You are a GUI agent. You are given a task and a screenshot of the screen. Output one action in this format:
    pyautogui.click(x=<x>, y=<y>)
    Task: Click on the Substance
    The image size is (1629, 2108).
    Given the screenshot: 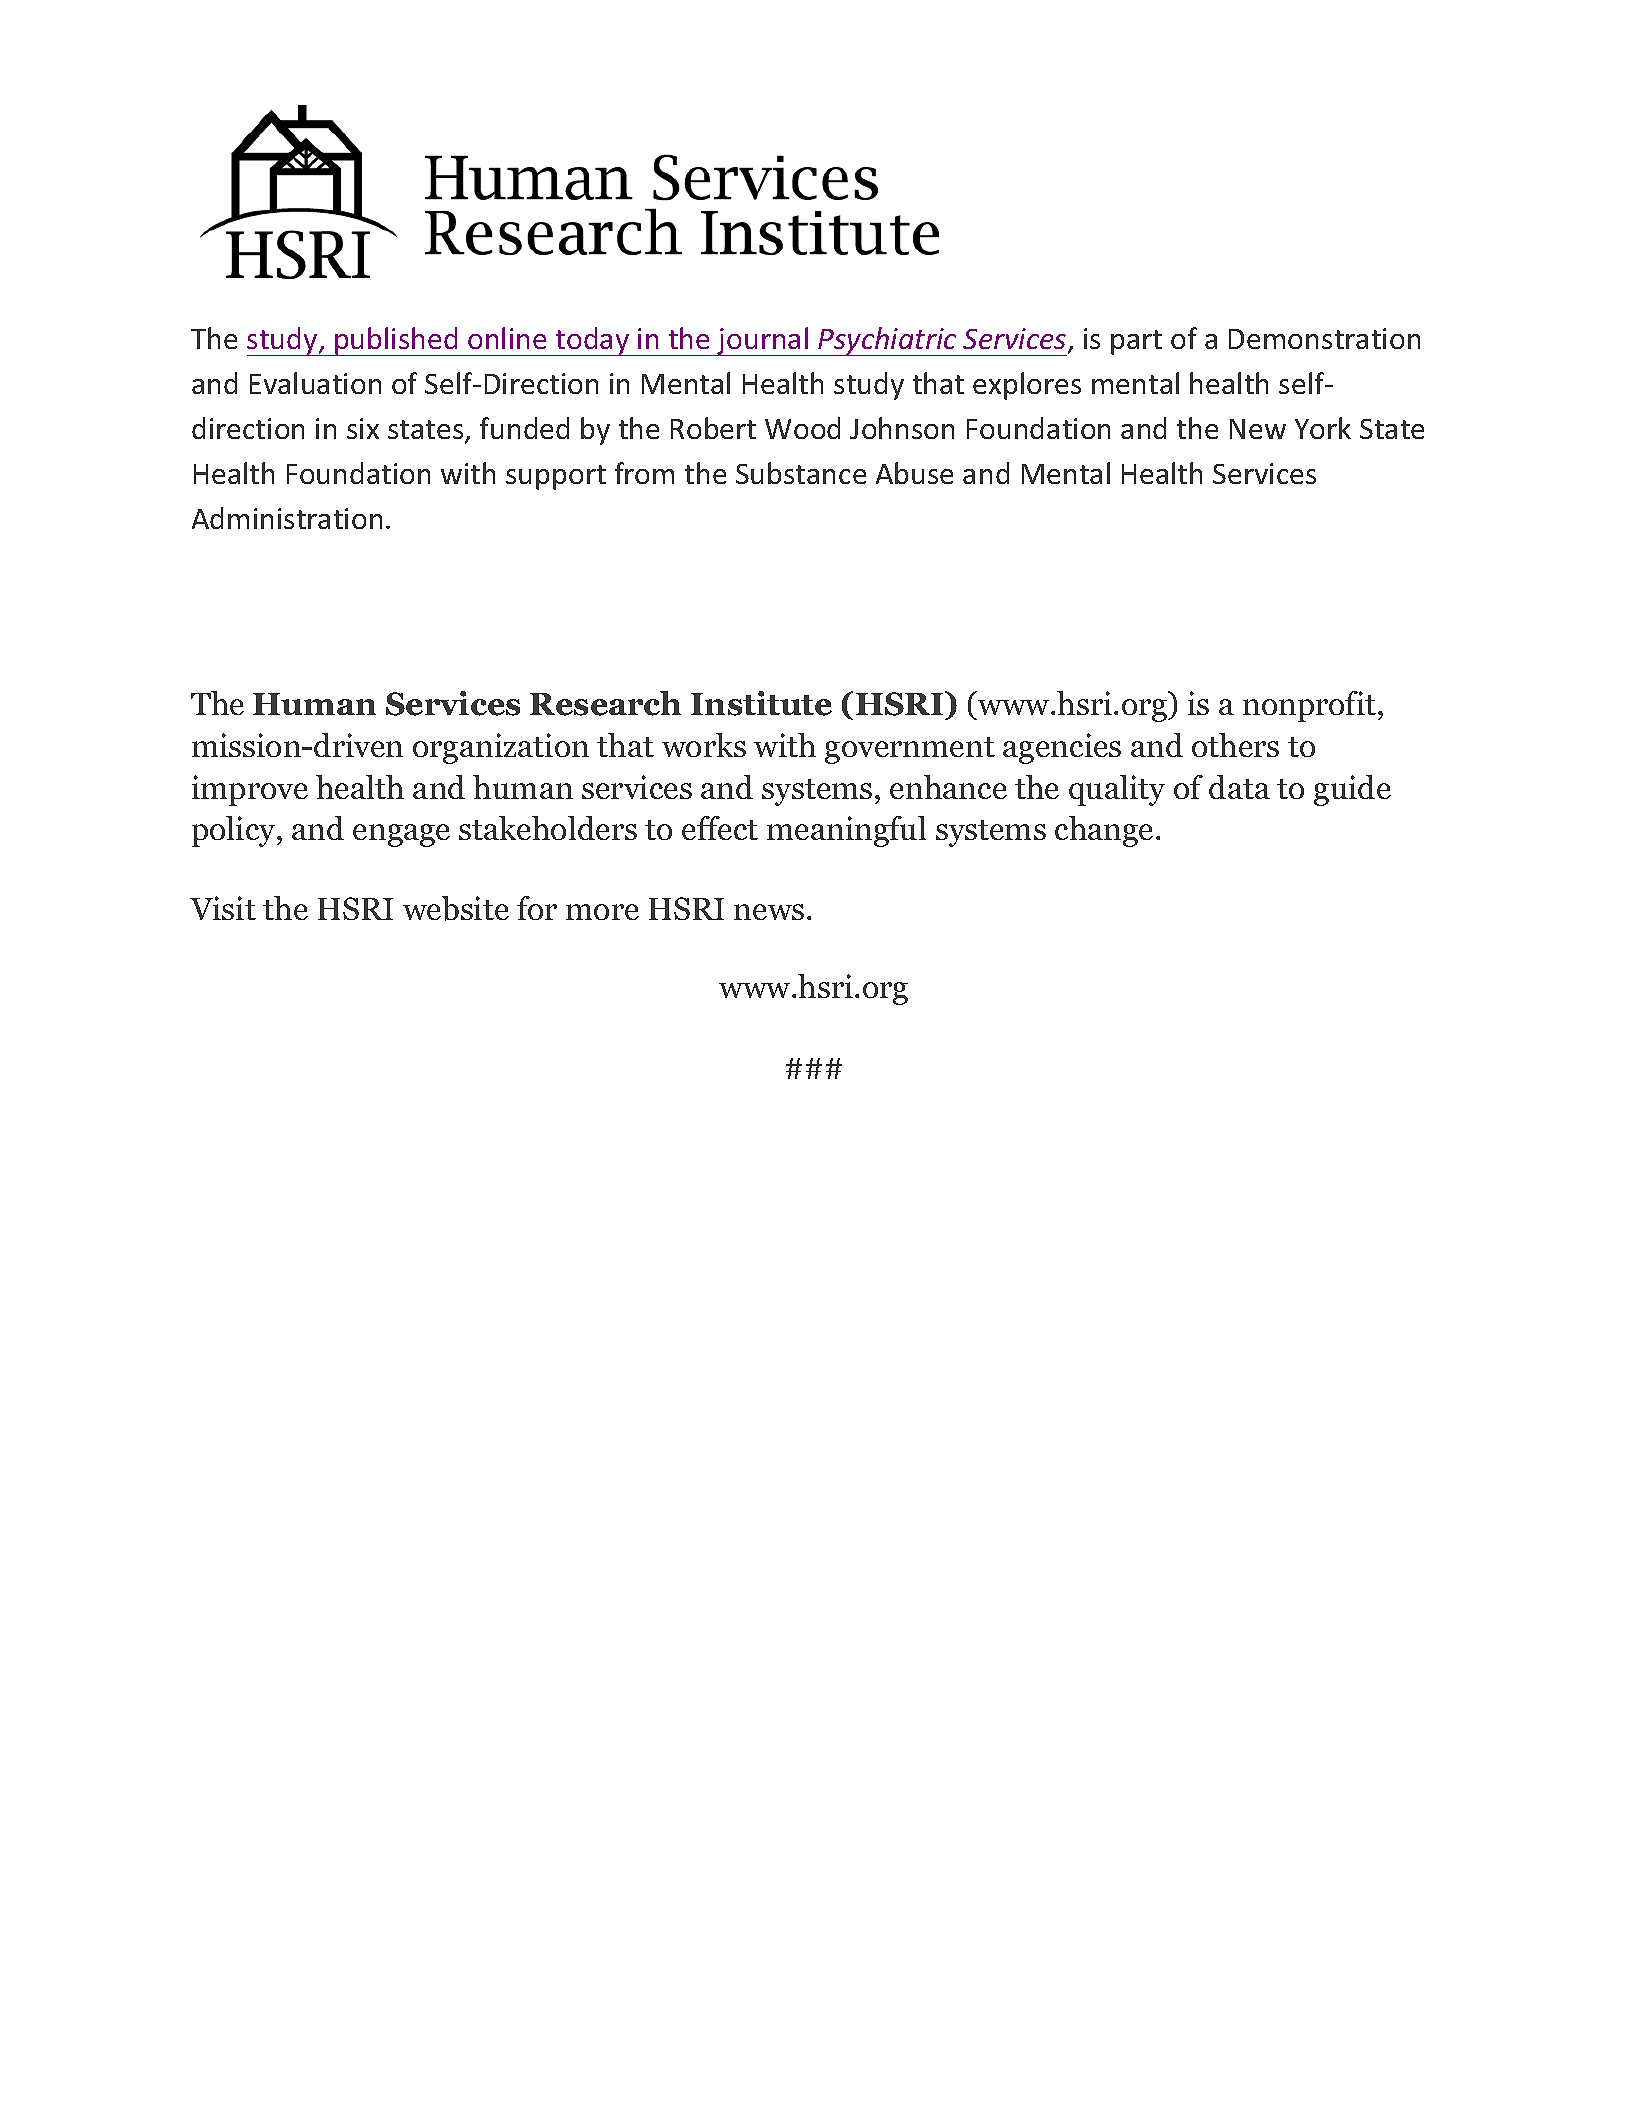 What is the action you would take?
    pyautogui.click(x=801, y=473)
